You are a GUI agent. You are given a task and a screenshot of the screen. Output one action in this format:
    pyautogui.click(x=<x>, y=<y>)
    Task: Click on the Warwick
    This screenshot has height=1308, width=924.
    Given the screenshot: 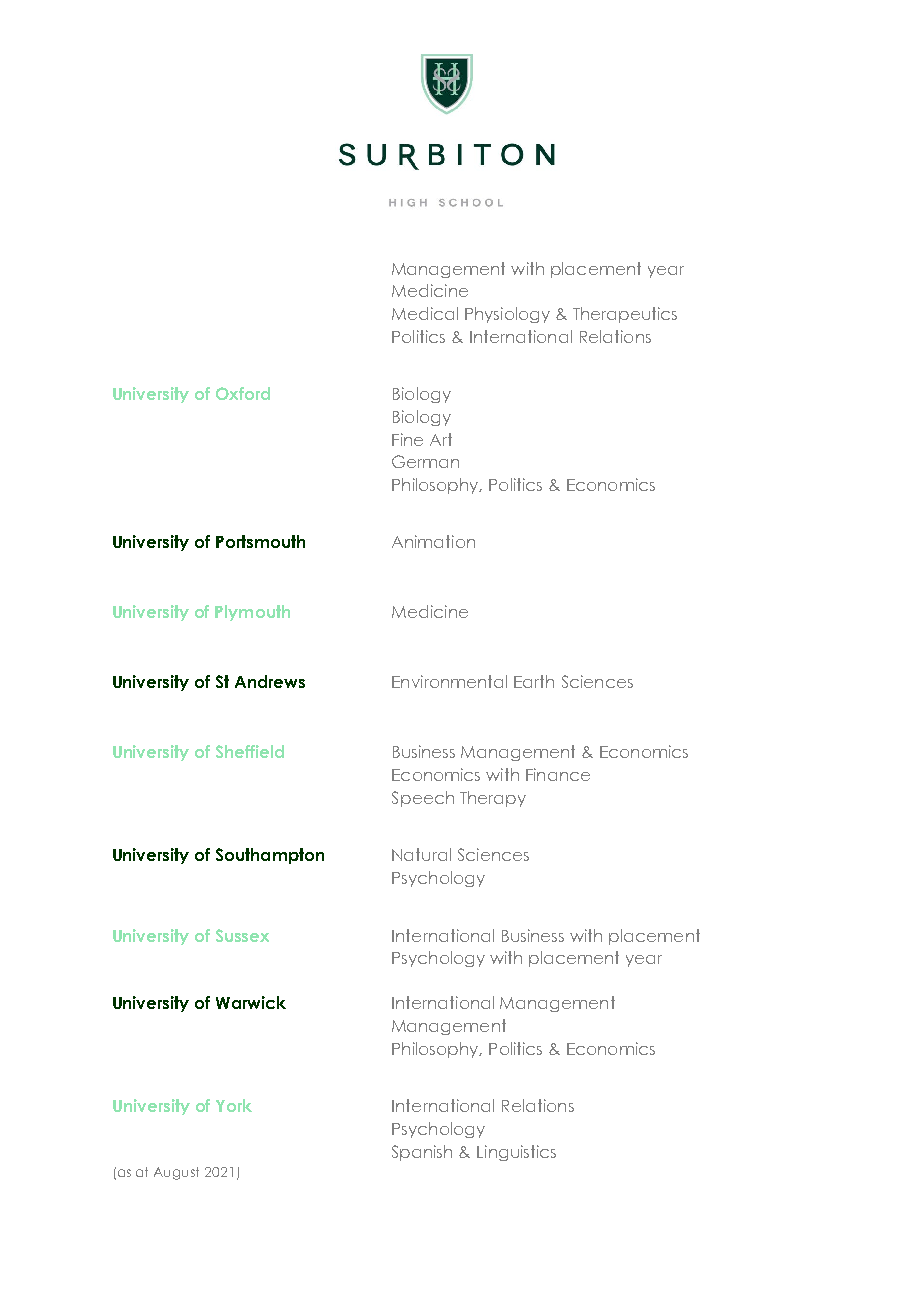 What is the action you would take?
    pyautogui.click(x=251, y=1002)
